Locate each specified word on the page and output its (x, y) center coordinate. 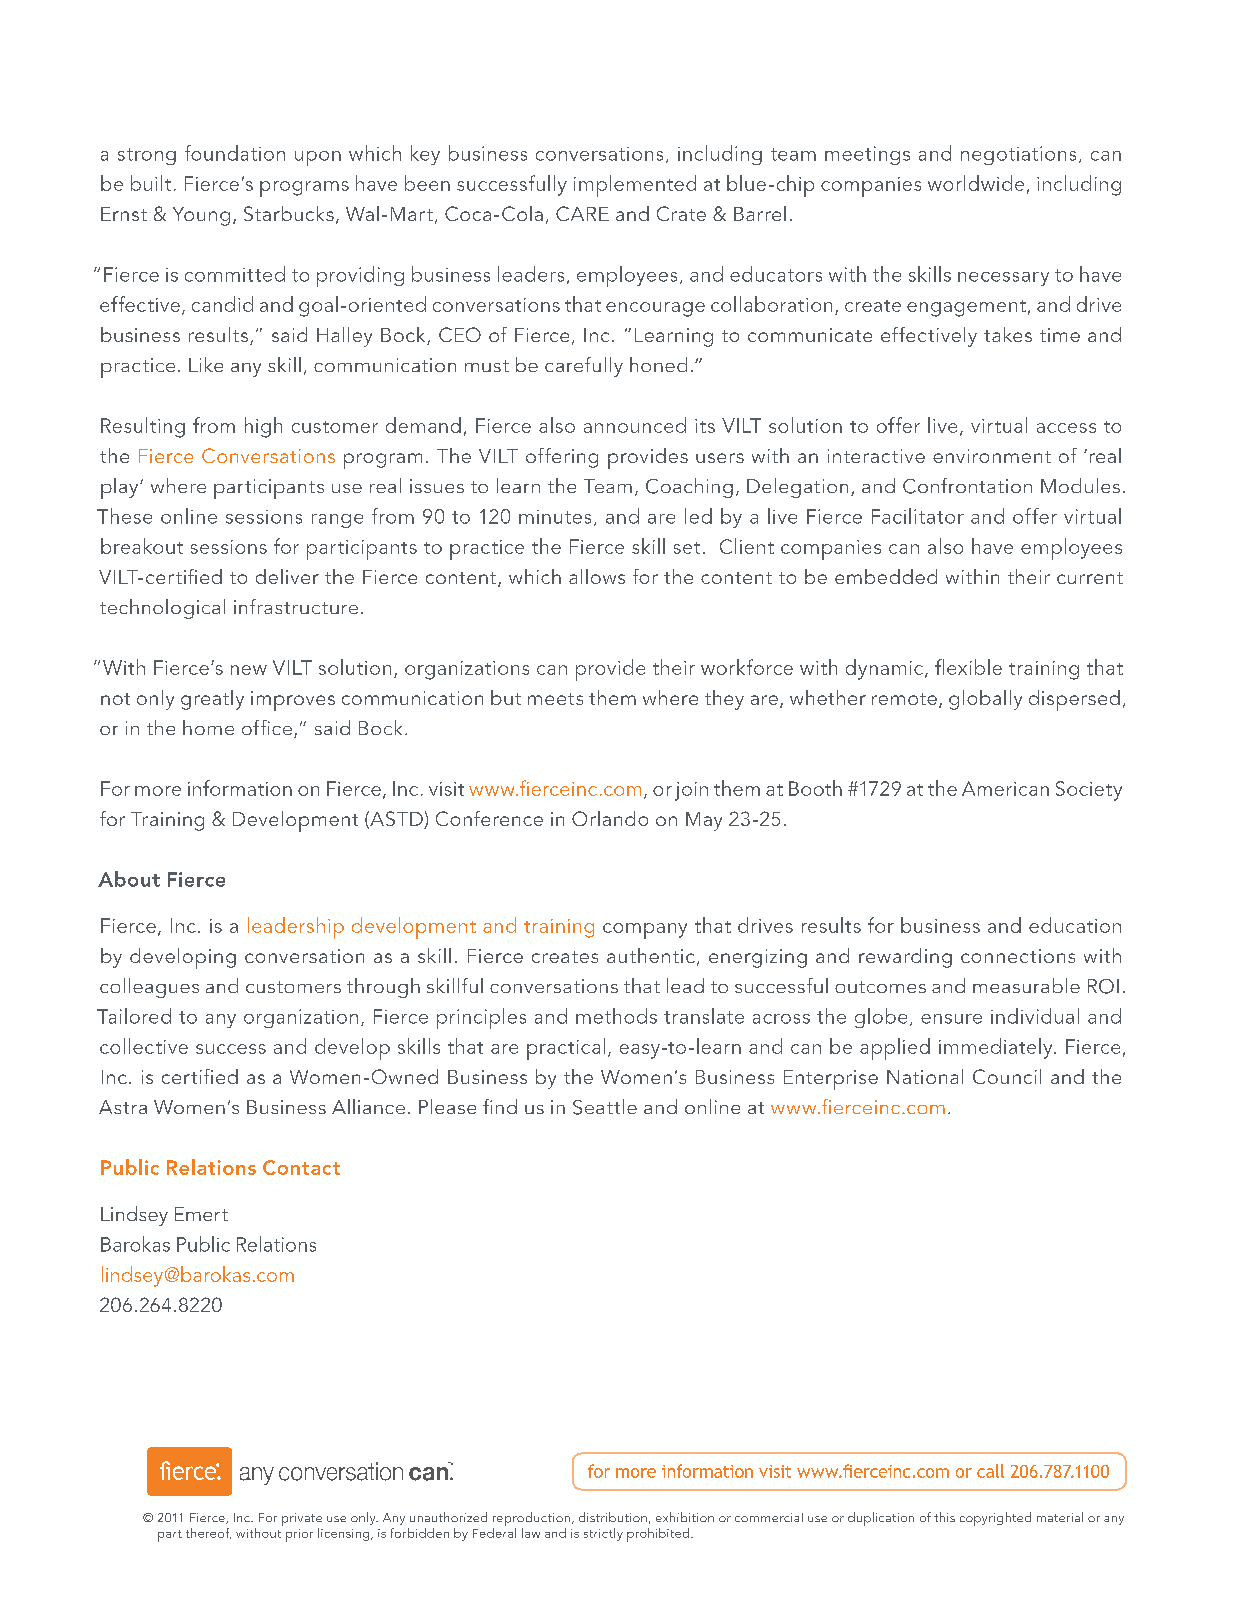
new (249, 670)
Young (201, 216)
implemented (635, 186)
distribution (613, 1517)
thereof (208, 1533)
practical (566, 1049)
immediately (997, 1048)
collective (144, 1046)
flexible (968, 667)
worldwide (976, 183)
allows (597, 576)
